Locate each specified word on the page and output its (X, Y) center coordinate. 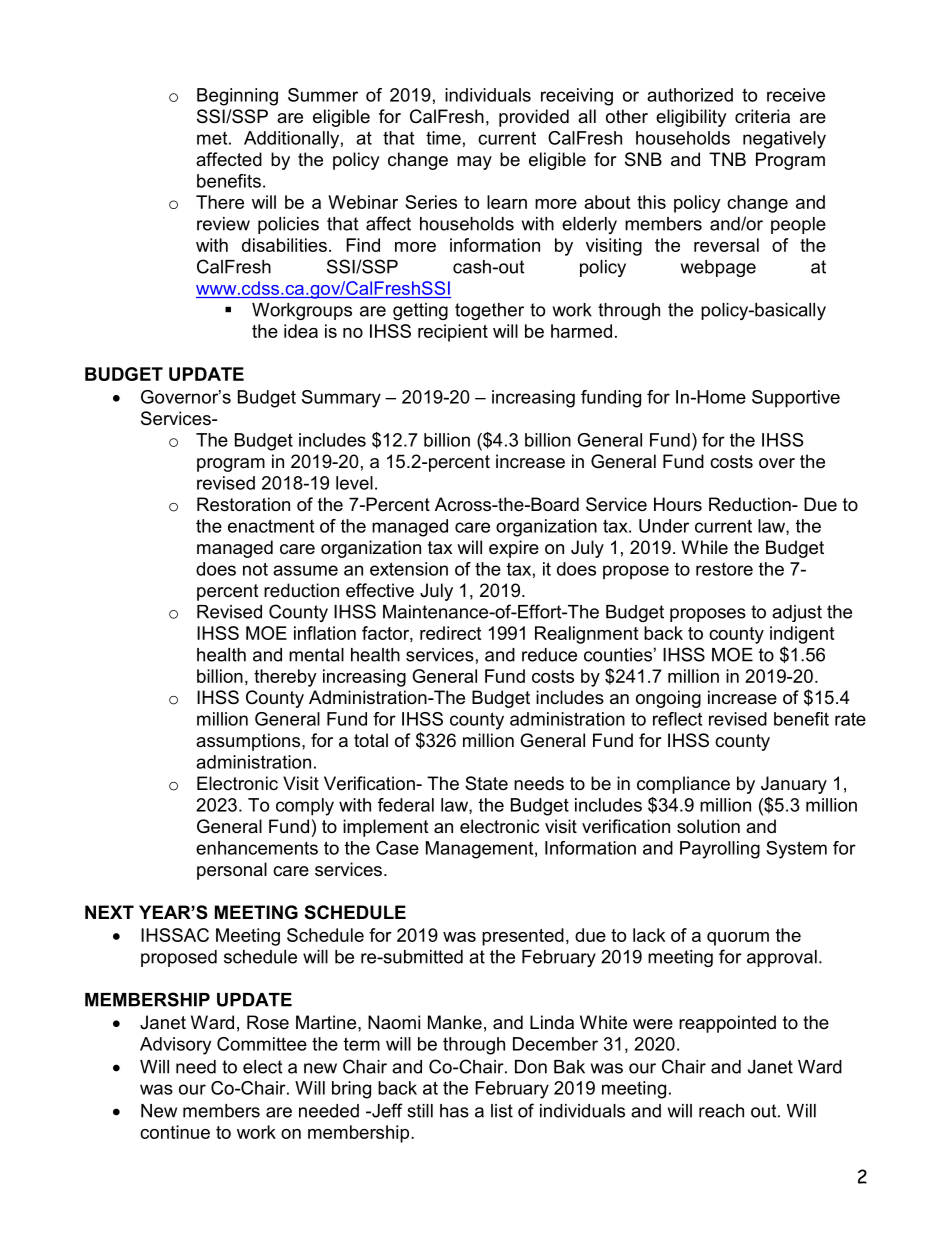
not (255, 569)
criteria (762, 116)
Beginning (237, 97)
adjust (797, 613)
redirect (450, 633)
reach (721, 1111)
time (443, 138)
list (502, 1111)
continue (175, 1132)
